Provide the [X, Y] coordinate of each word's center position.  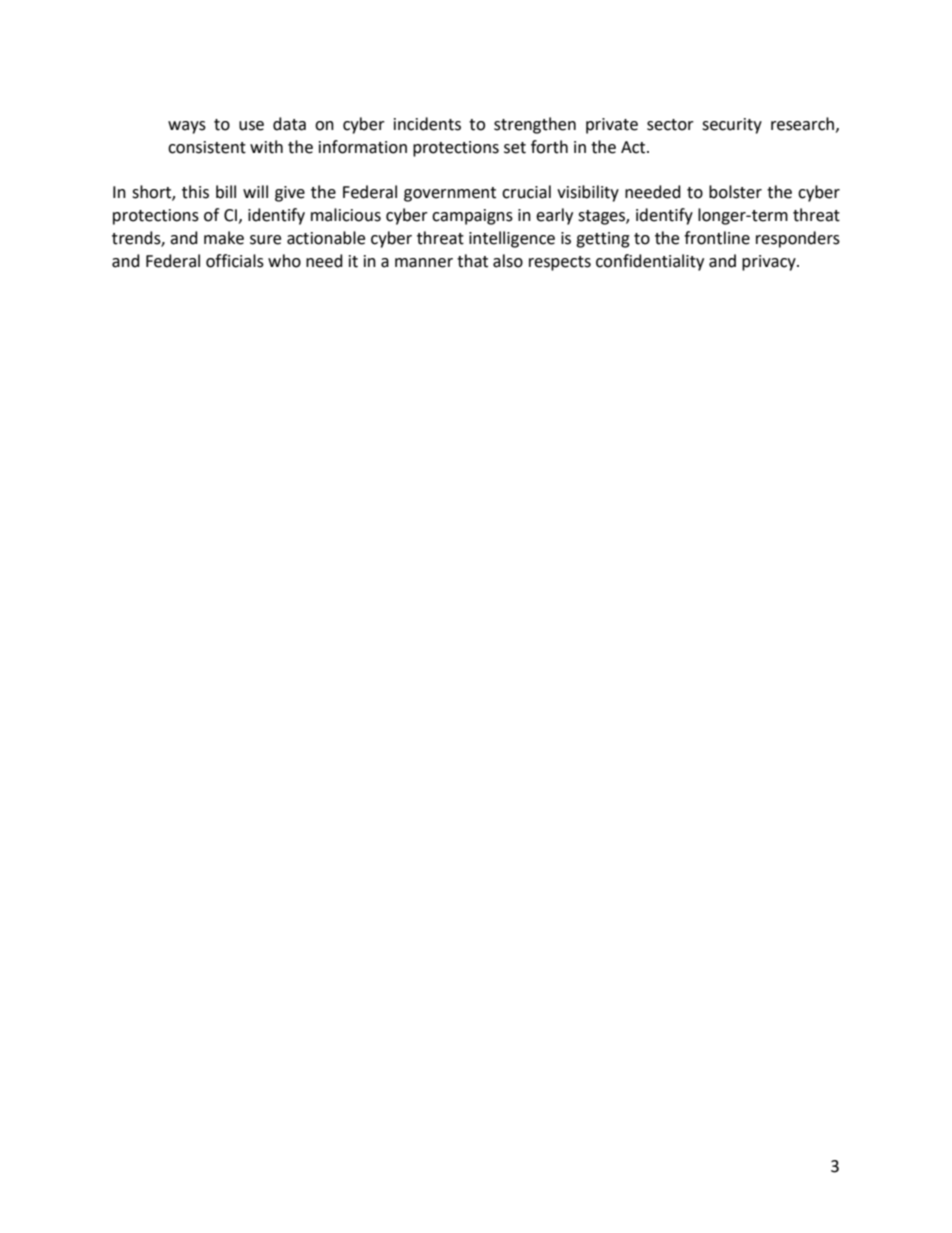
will [255, 191]
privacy [770, 263]
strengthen [535, 125]
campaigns [472, 217]
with [266, 147]
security [732, 126]
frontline [717, 238]
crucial [526, 192]
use [251, 126]
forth [549, 147]
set [515, 148]
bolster [735, 192]
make [224, 238]
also [508, 261]
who [284, 261]
